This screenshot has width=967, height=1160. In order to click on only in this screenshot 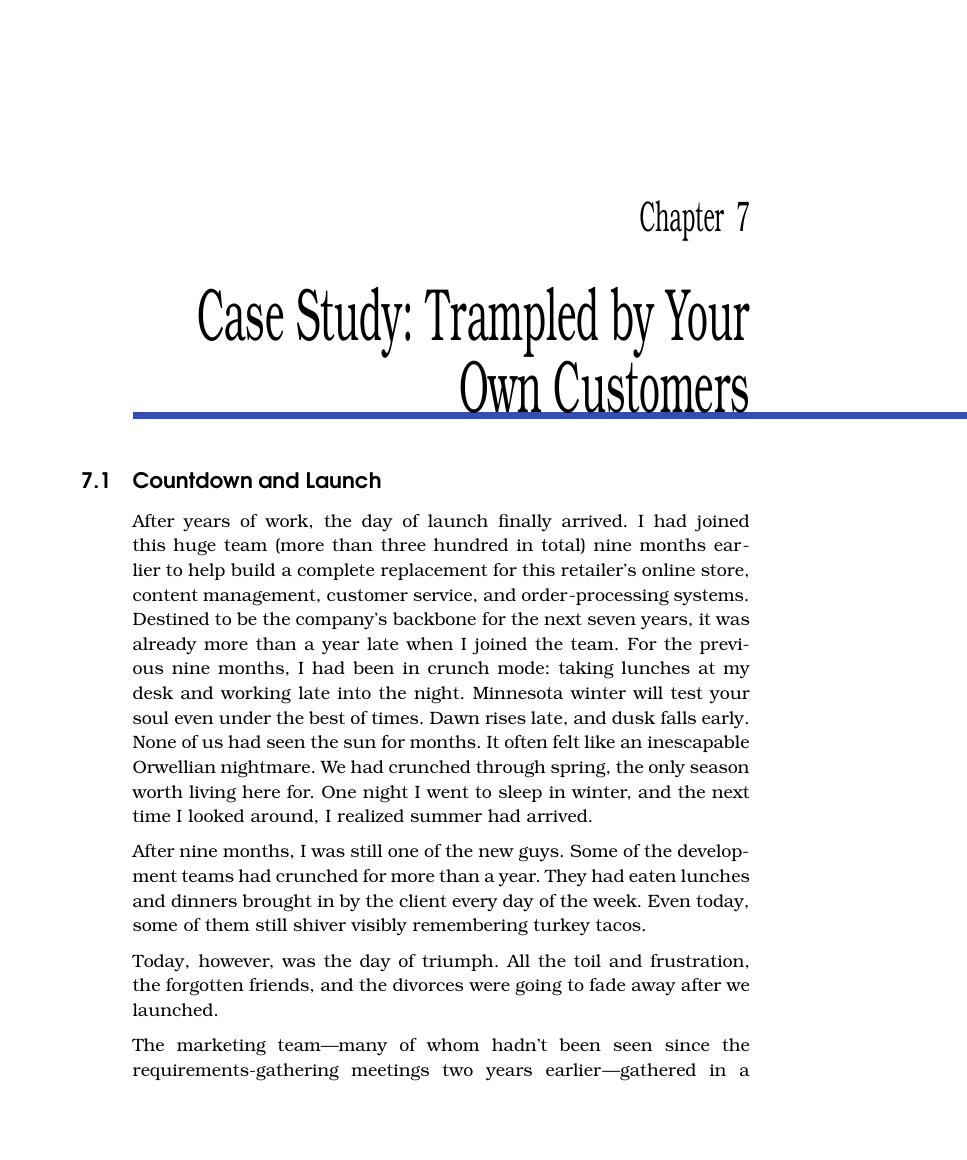, I will do `click(667, 769)`.
